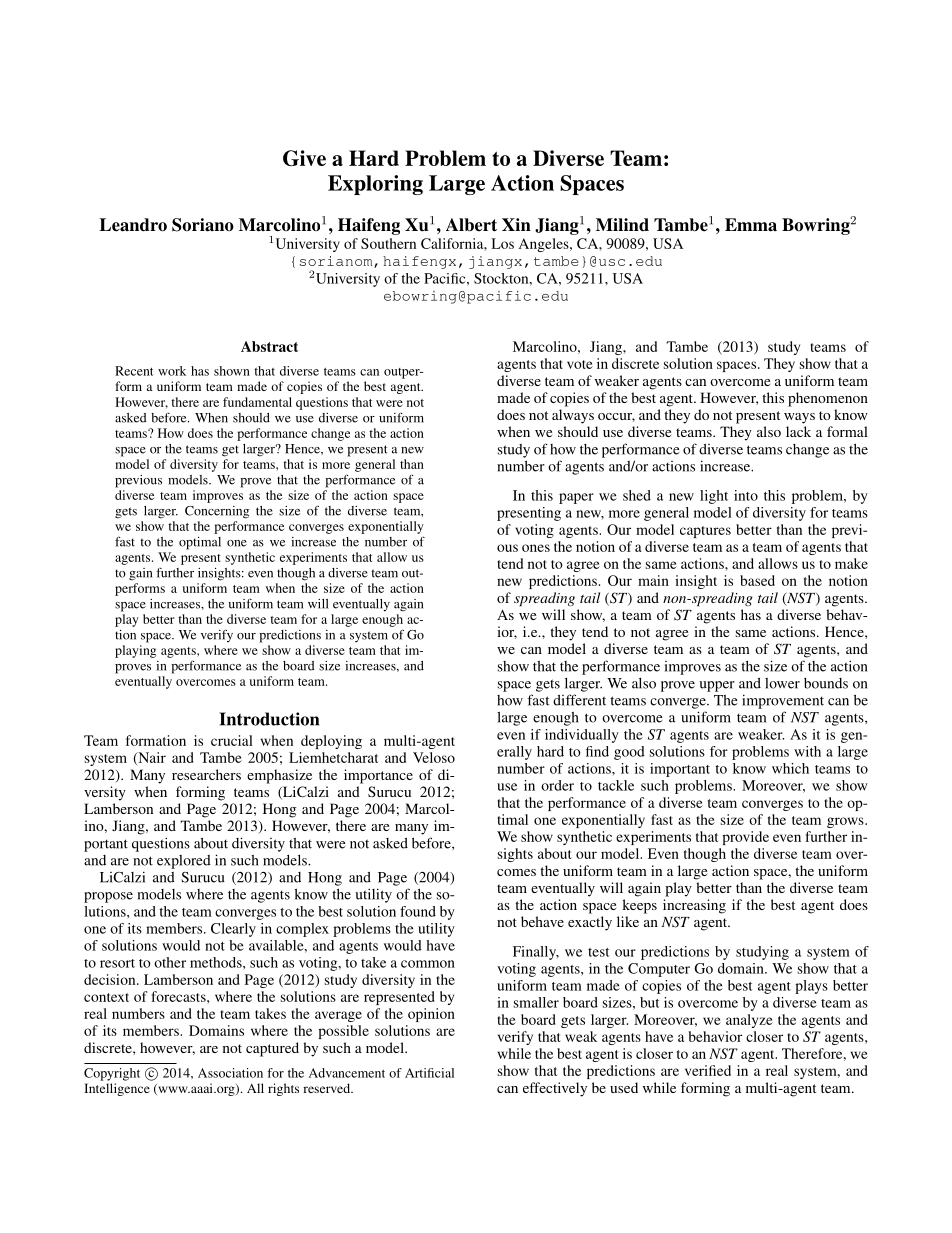 Image resolution: width=952 pixels, height=1233 pixels. Describe the element at coordinates (304, 158) in the image. I see `Give` at that location.
